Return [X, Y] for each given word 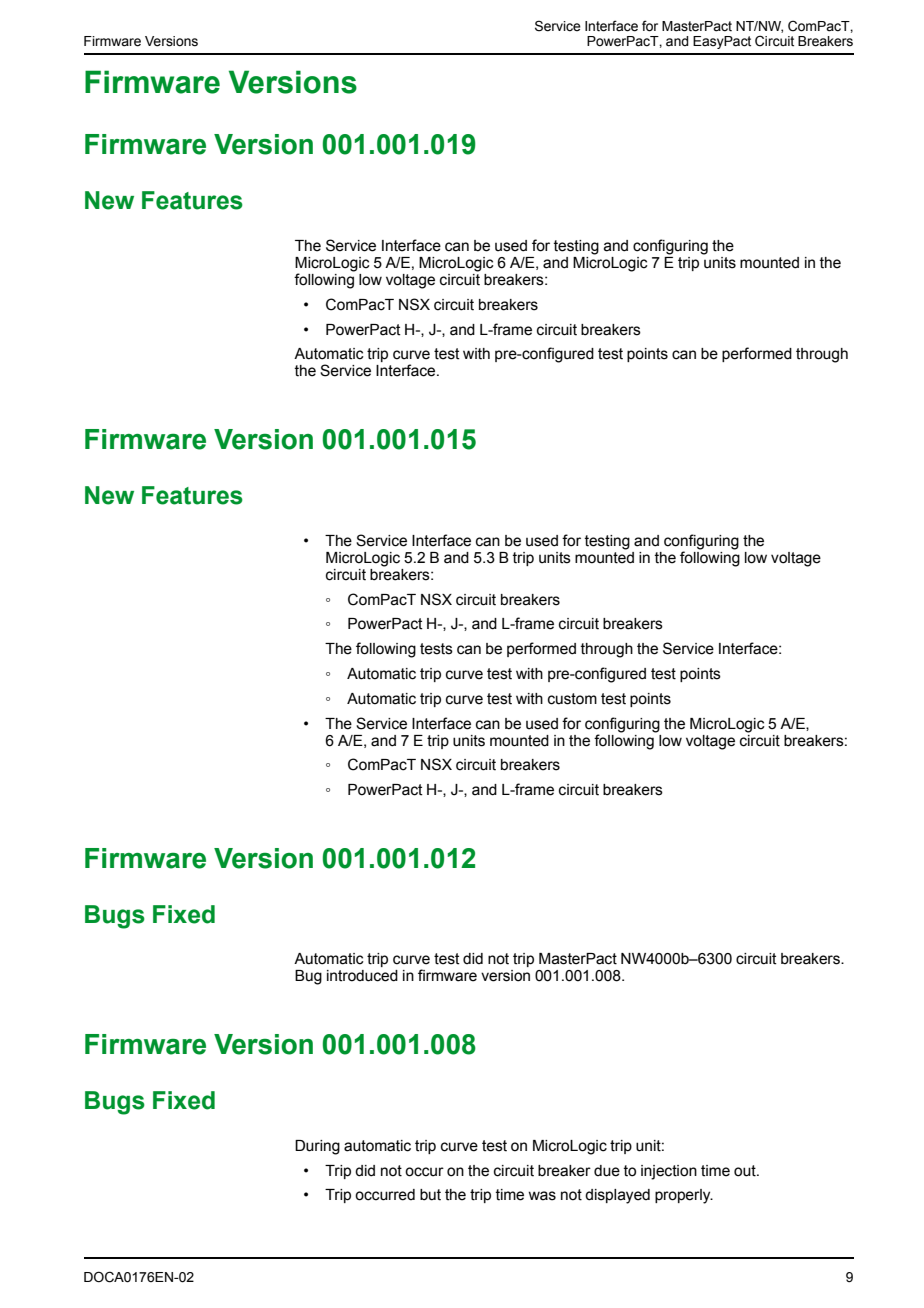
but [430, 1195]
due [607, 1171]
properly [684, 1196]
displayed [617, 1196]
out [746, 1171]
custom [572, 699]
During [317, 1147]
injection [669, 1172]
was [542, 1196]
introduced [362, 976]
